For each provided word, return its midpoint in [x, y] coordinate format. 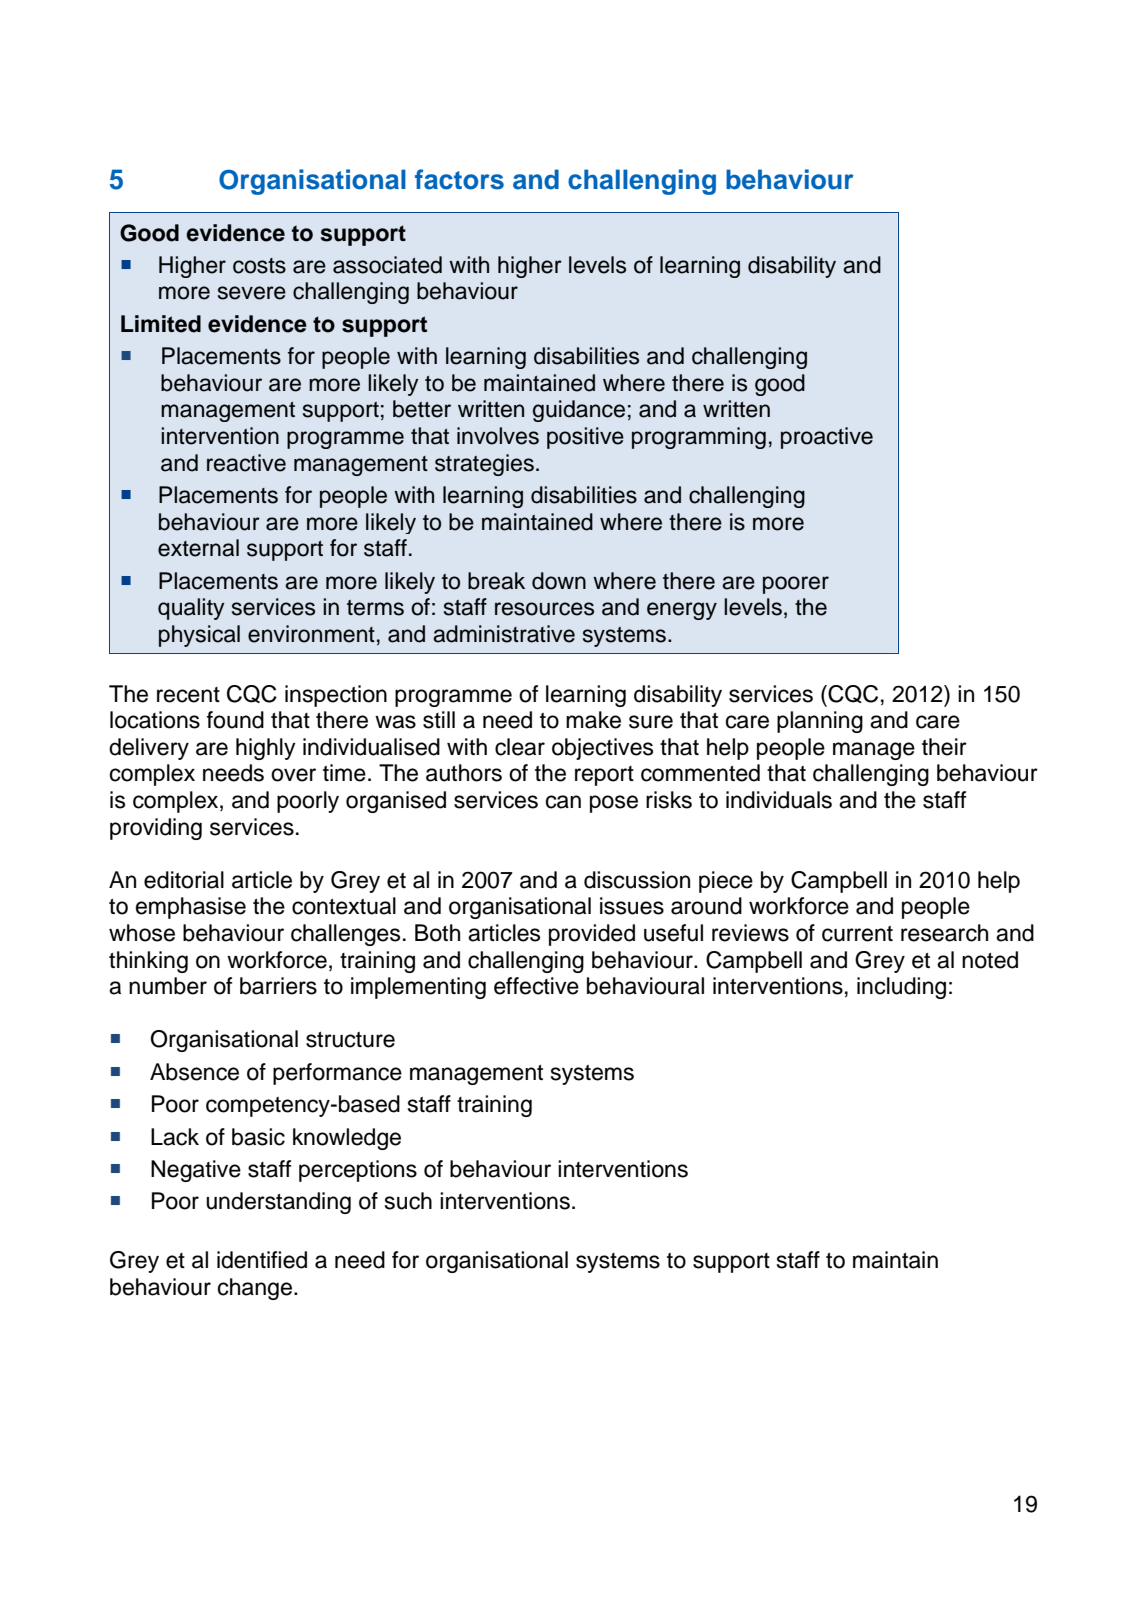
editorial [184, 880]
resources [544, 609]
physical [199, 636]
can [563, 802]
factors [459, 179]
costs [259, 266]
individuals [779, 800]
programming [699, 438]
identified [262, 1260]
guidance [579, 411]
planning [820, 722]
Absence [194, 1072]
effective [536, 986]
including [901, 988]
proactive [827, 438]
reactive [246, 463]
